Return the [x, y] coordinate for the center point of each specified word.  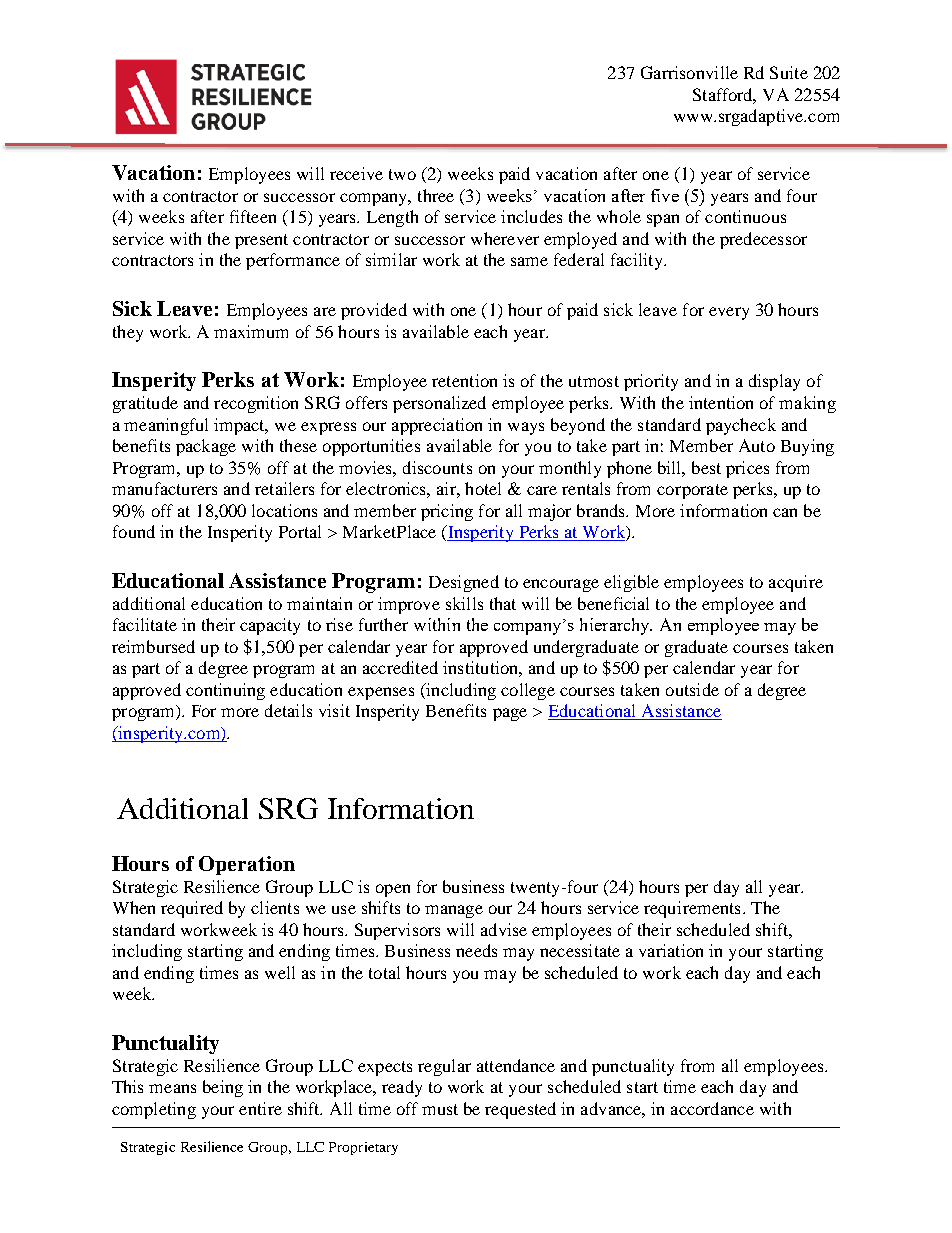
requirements [692, 909]
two [402, 174]
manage [454, 911]
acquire [796, 583]
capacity [270, 626]
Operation [247, 865]
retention [464, 380]
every [729, 313]
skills [464, 603]
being [223, 1088]
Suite [789, 72]
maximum [251, 331]
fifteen [253, 216]
